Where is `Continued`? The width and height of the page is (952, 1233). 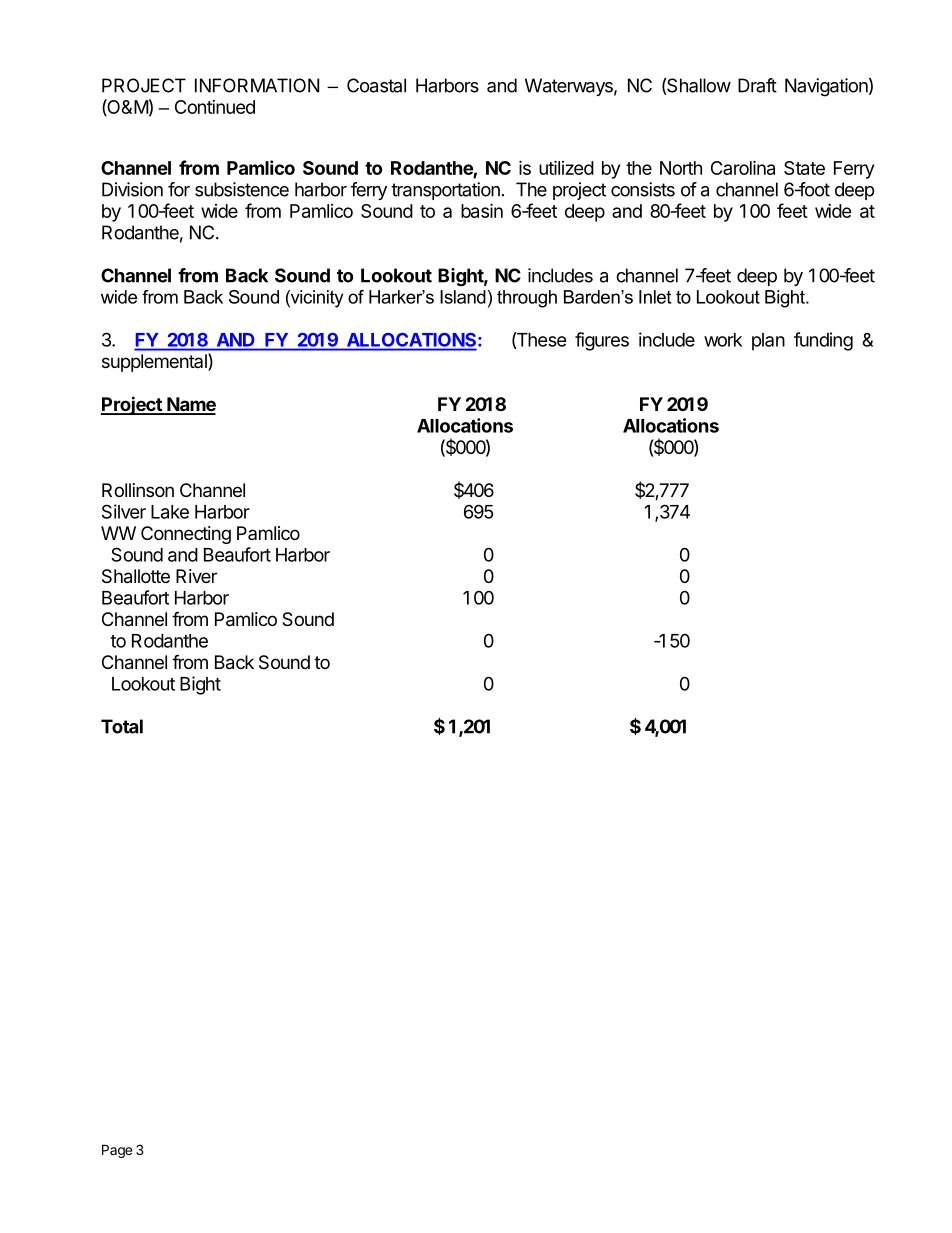 Continued is located at coordinates (215, 107).
